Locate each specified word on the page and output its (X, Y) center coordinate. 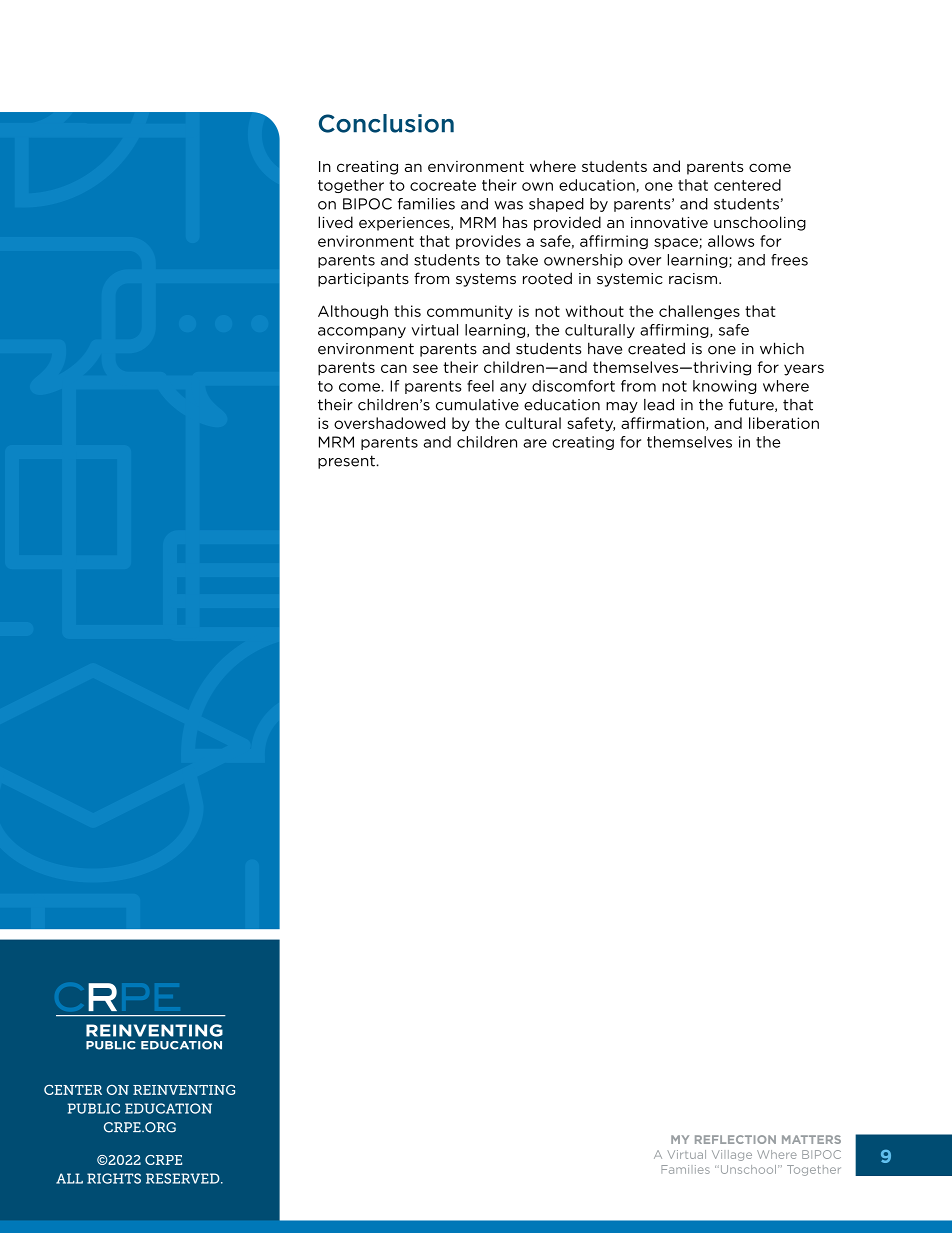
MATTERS (811, 1139)
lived (335, 222)
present (346, 462)
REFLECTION (735, 1139)
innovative (669, 222)
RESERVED (184, 1178)
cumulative (477, 405)
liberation (784, 423)
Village (732, 1155)
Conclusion (386, 123)
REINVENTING (184, 1090)
